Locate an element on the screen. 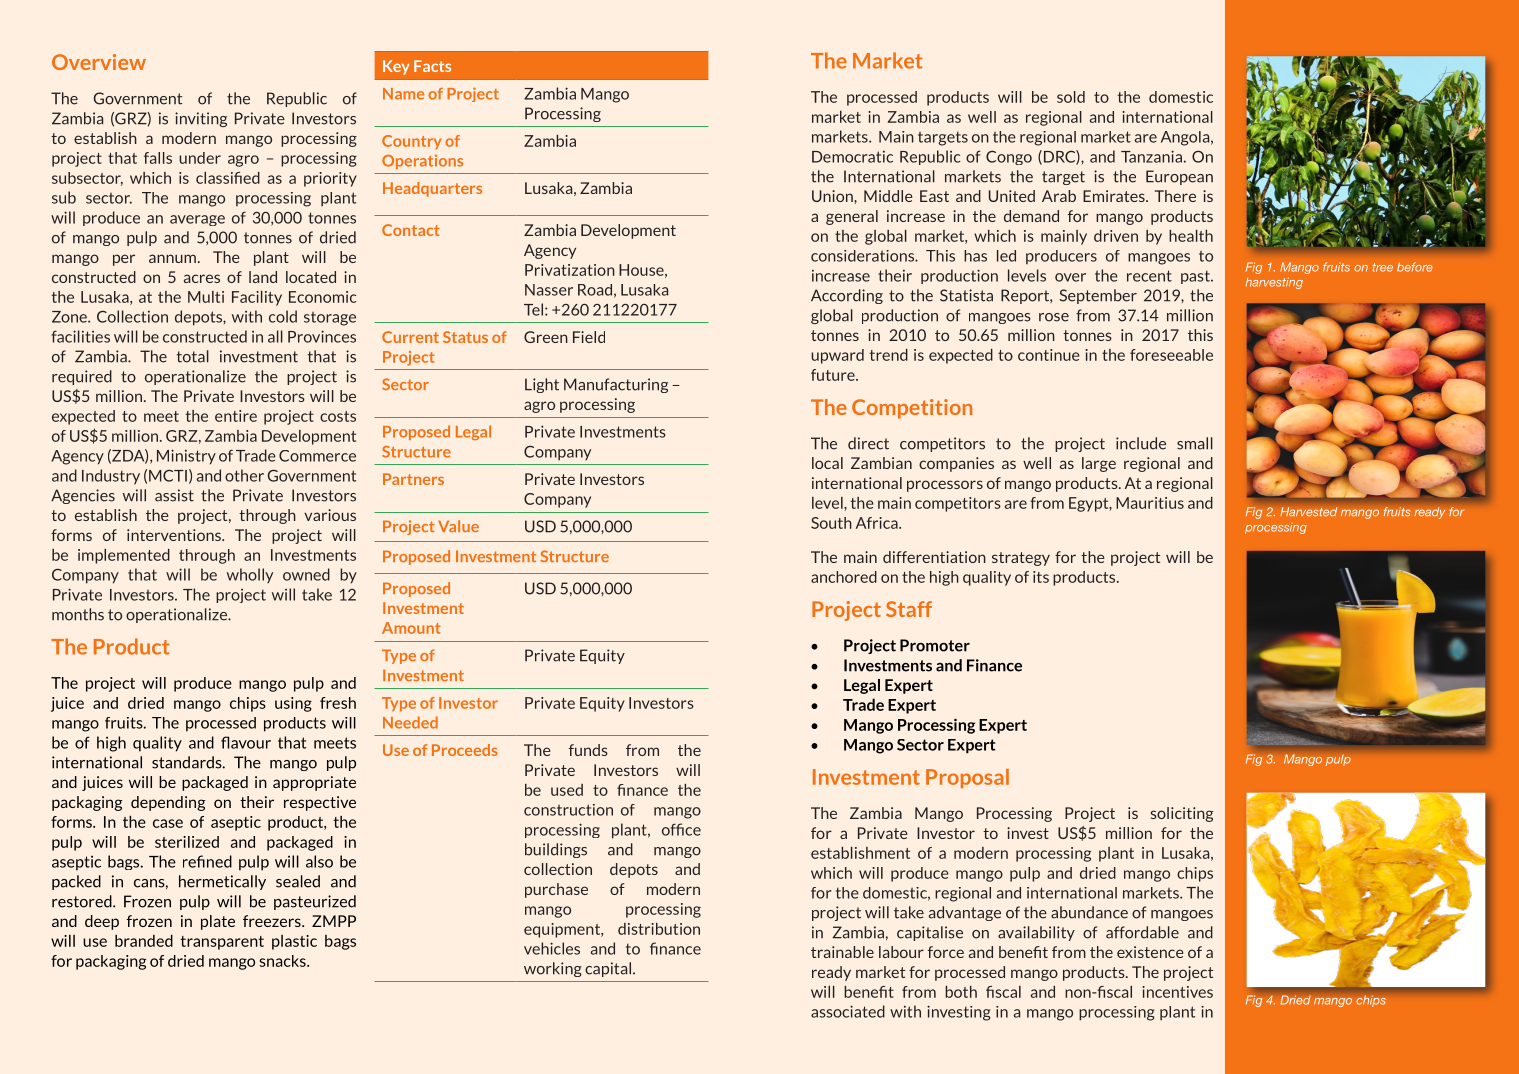 The image size is (1519, 1074). interventions is located at coordinates (175, 535).
